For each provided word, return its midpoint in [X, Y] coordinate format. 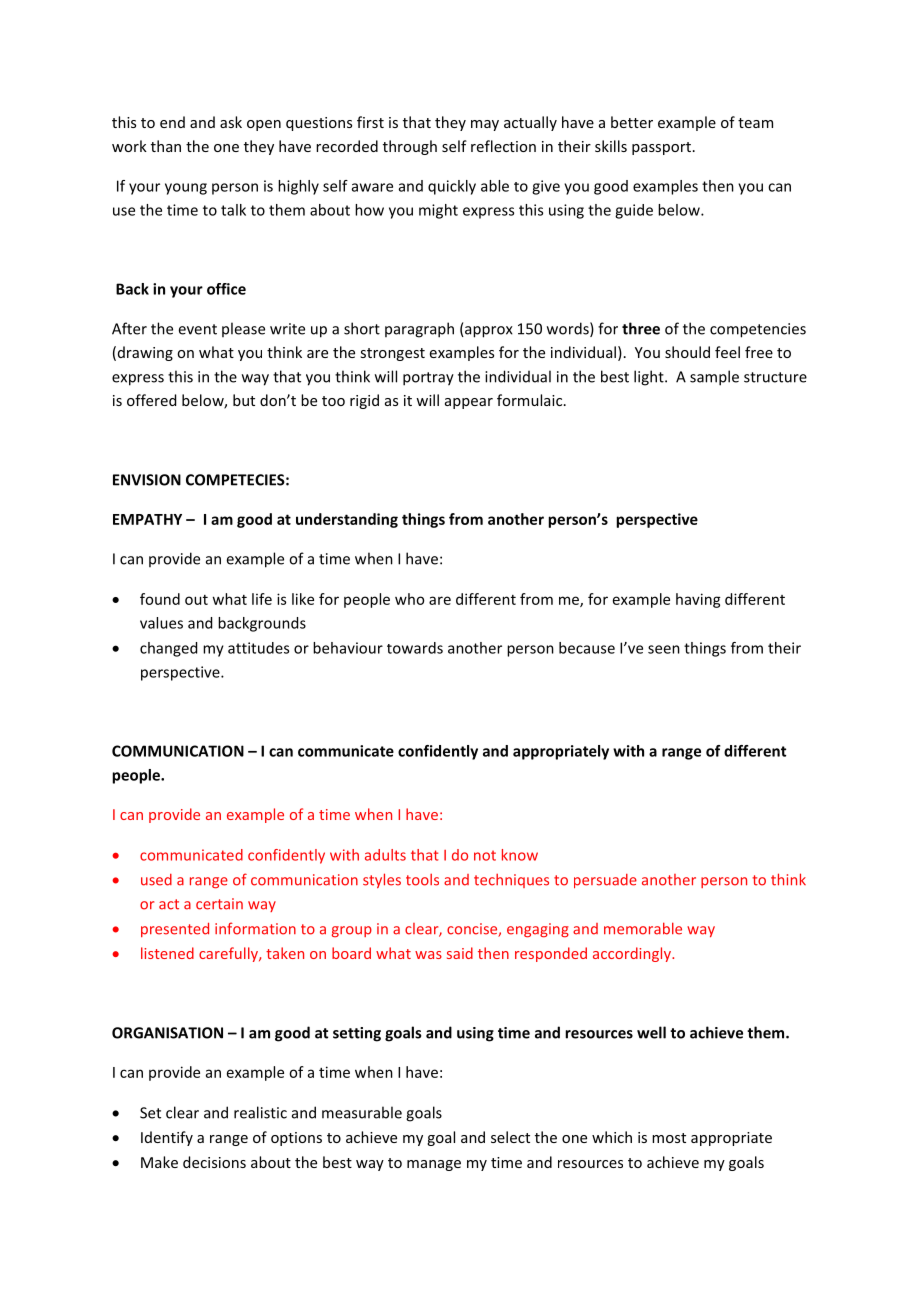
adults [385, 855]
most [669, 1138]
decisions [214, 1162]
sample [714, 378]
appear [469, 403]
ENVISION [147, 480]
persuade [605, 881]
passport [661, 148]
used [156, 880]
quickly [452, 187]
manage [434, 1165]
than [166, 146]
